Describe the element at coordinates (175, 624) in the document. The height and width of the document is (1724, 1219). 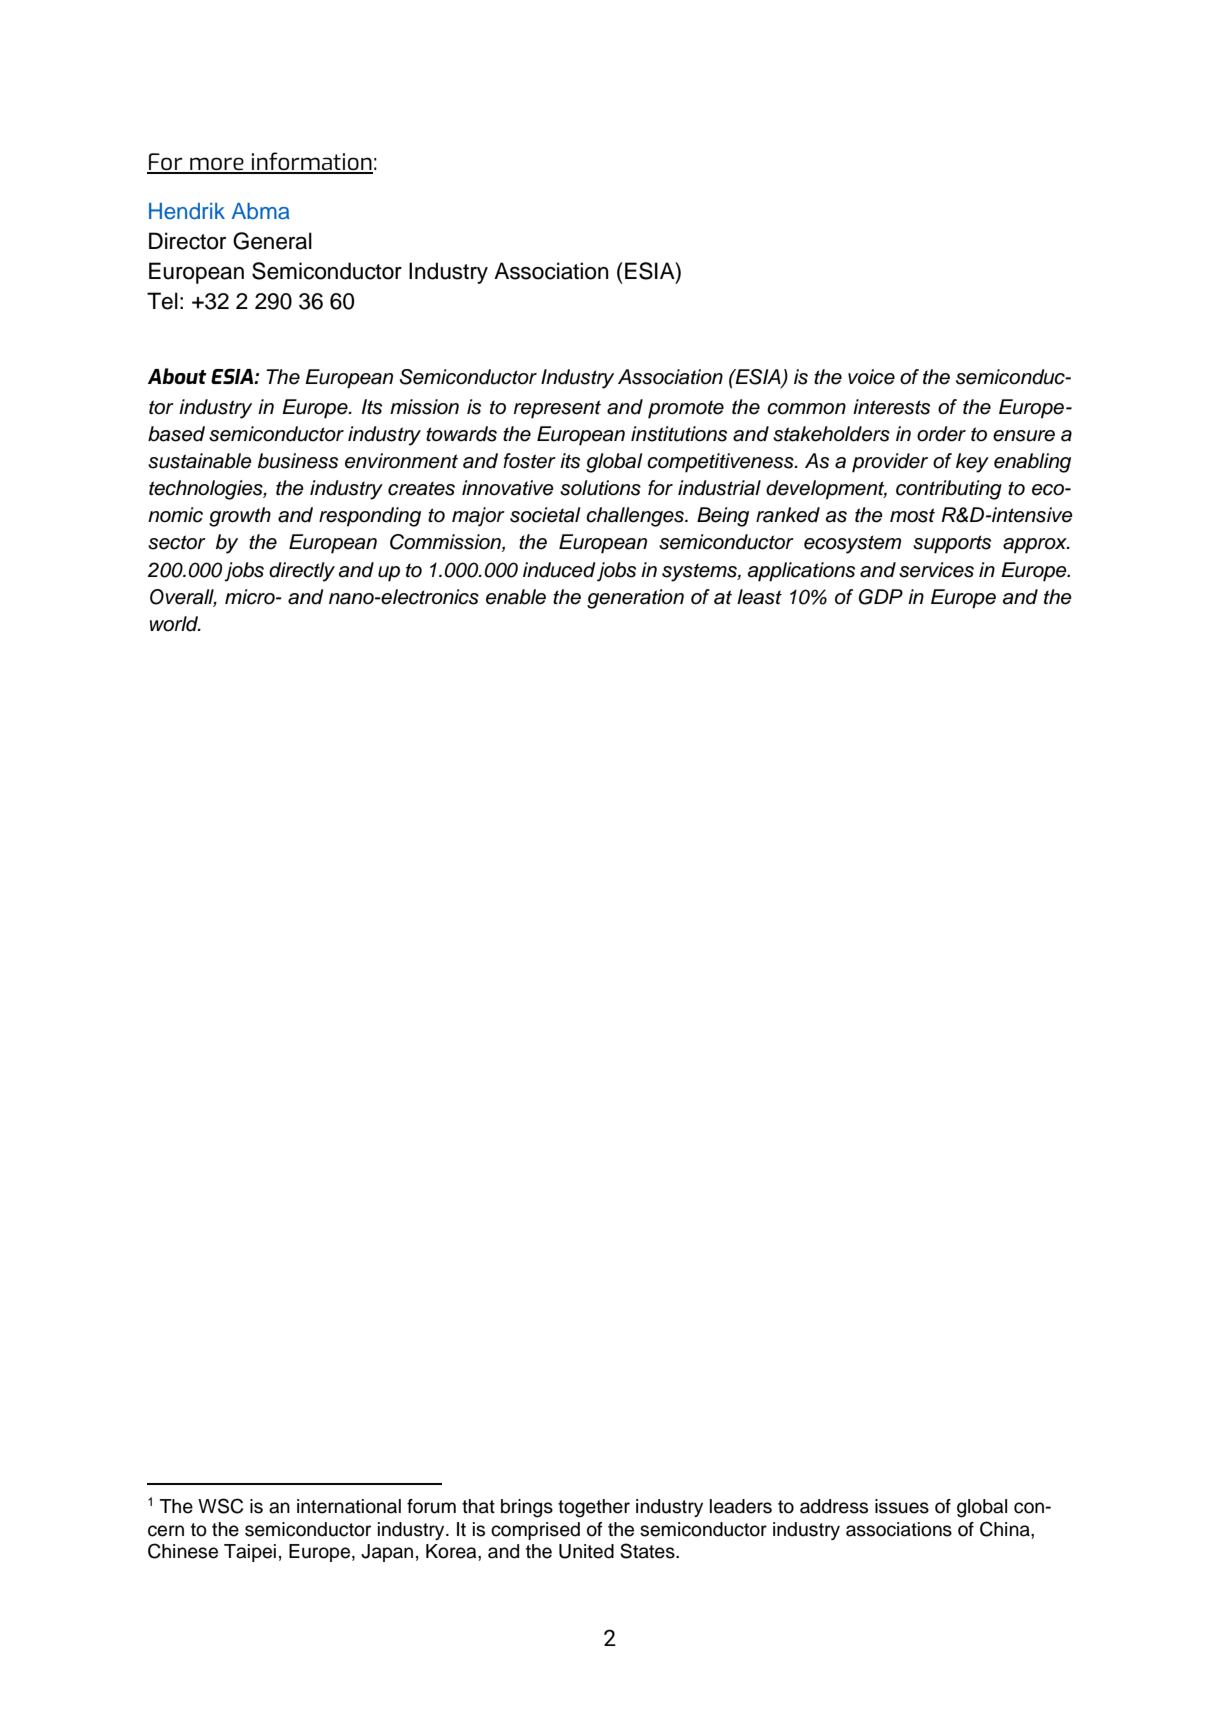
I see `world` at that location.
